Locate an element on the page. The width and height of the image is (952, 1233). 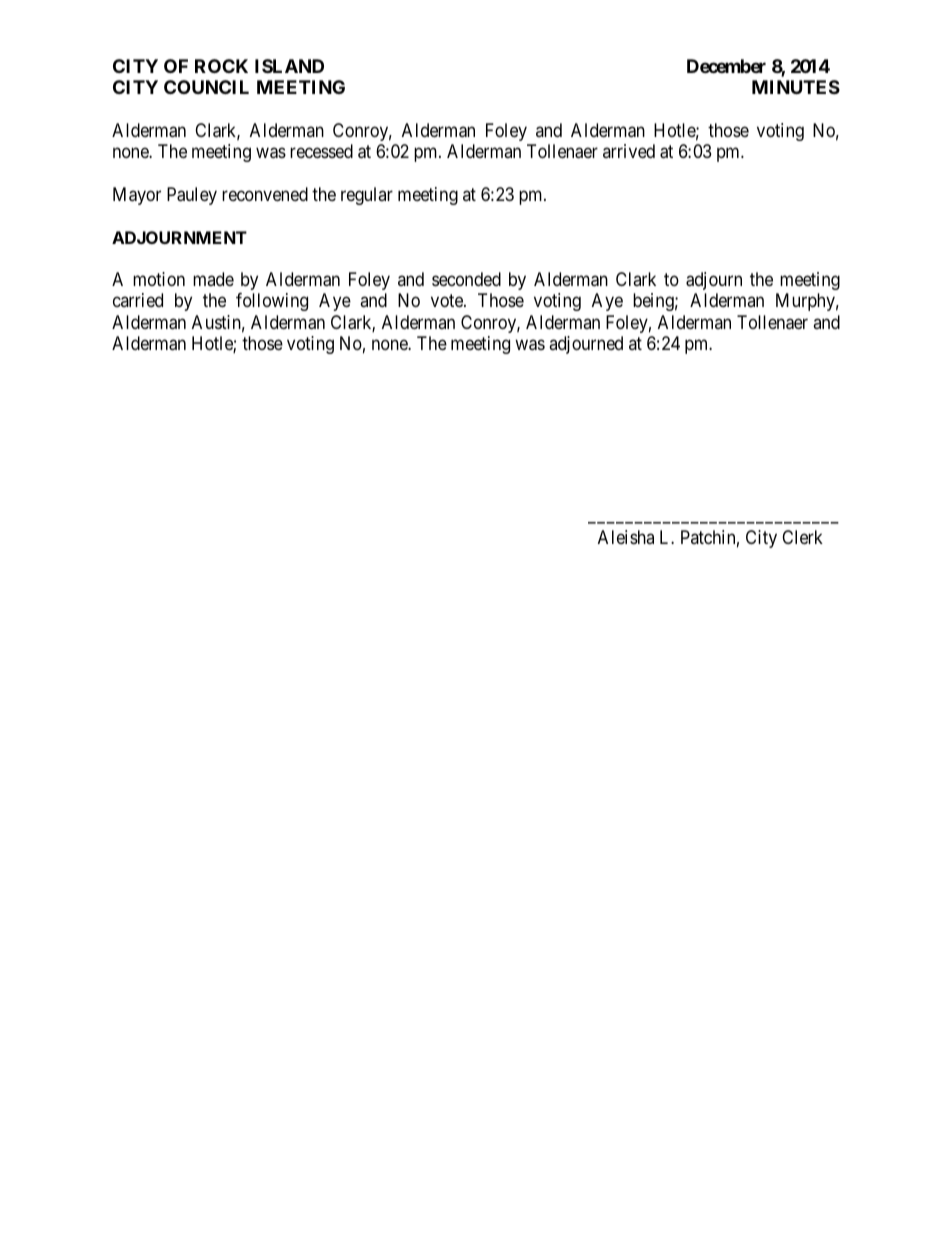
reconvened is located at coordinates (265, 194).
